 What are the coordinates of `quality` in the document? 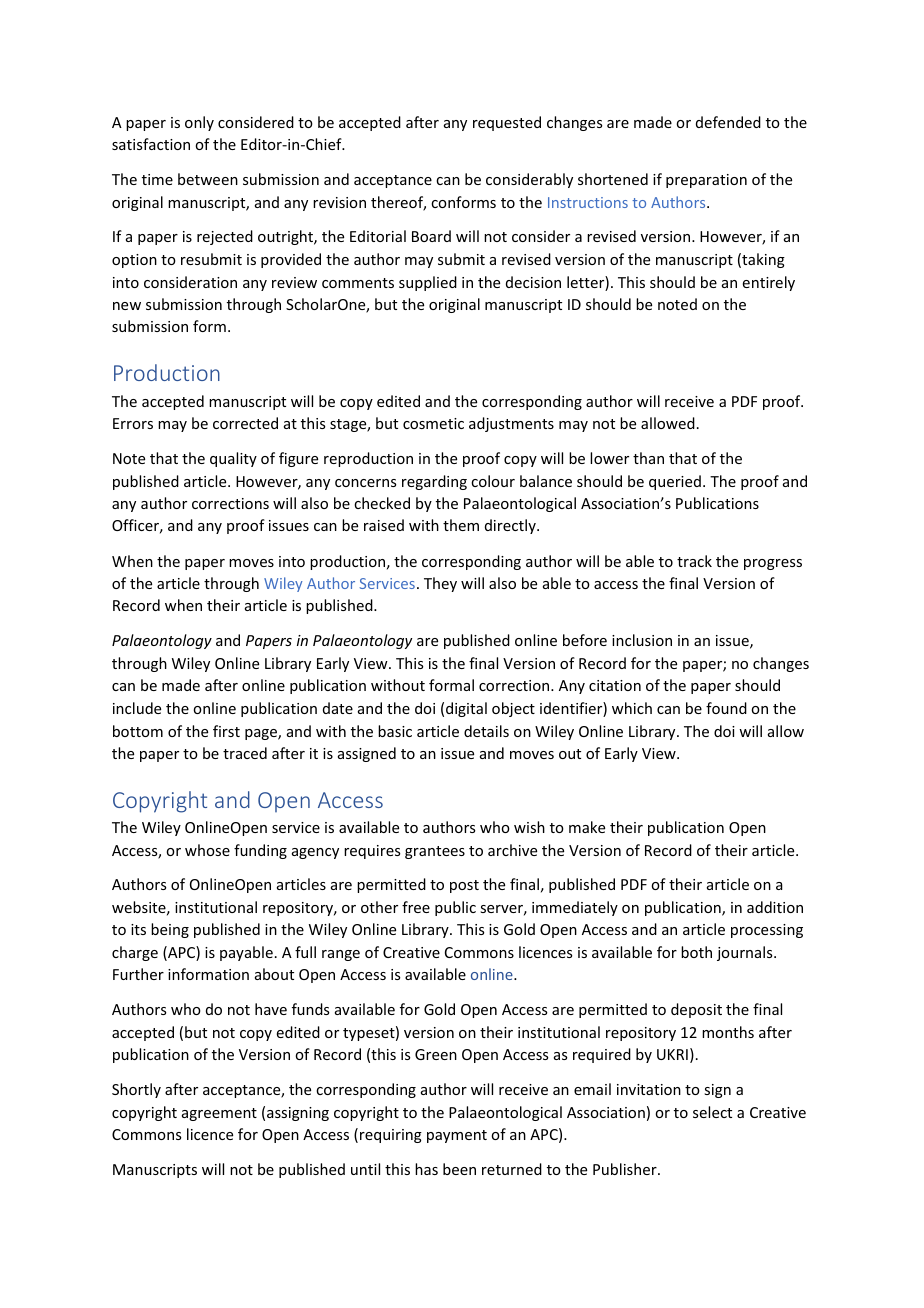 It's located at (233, 459).
